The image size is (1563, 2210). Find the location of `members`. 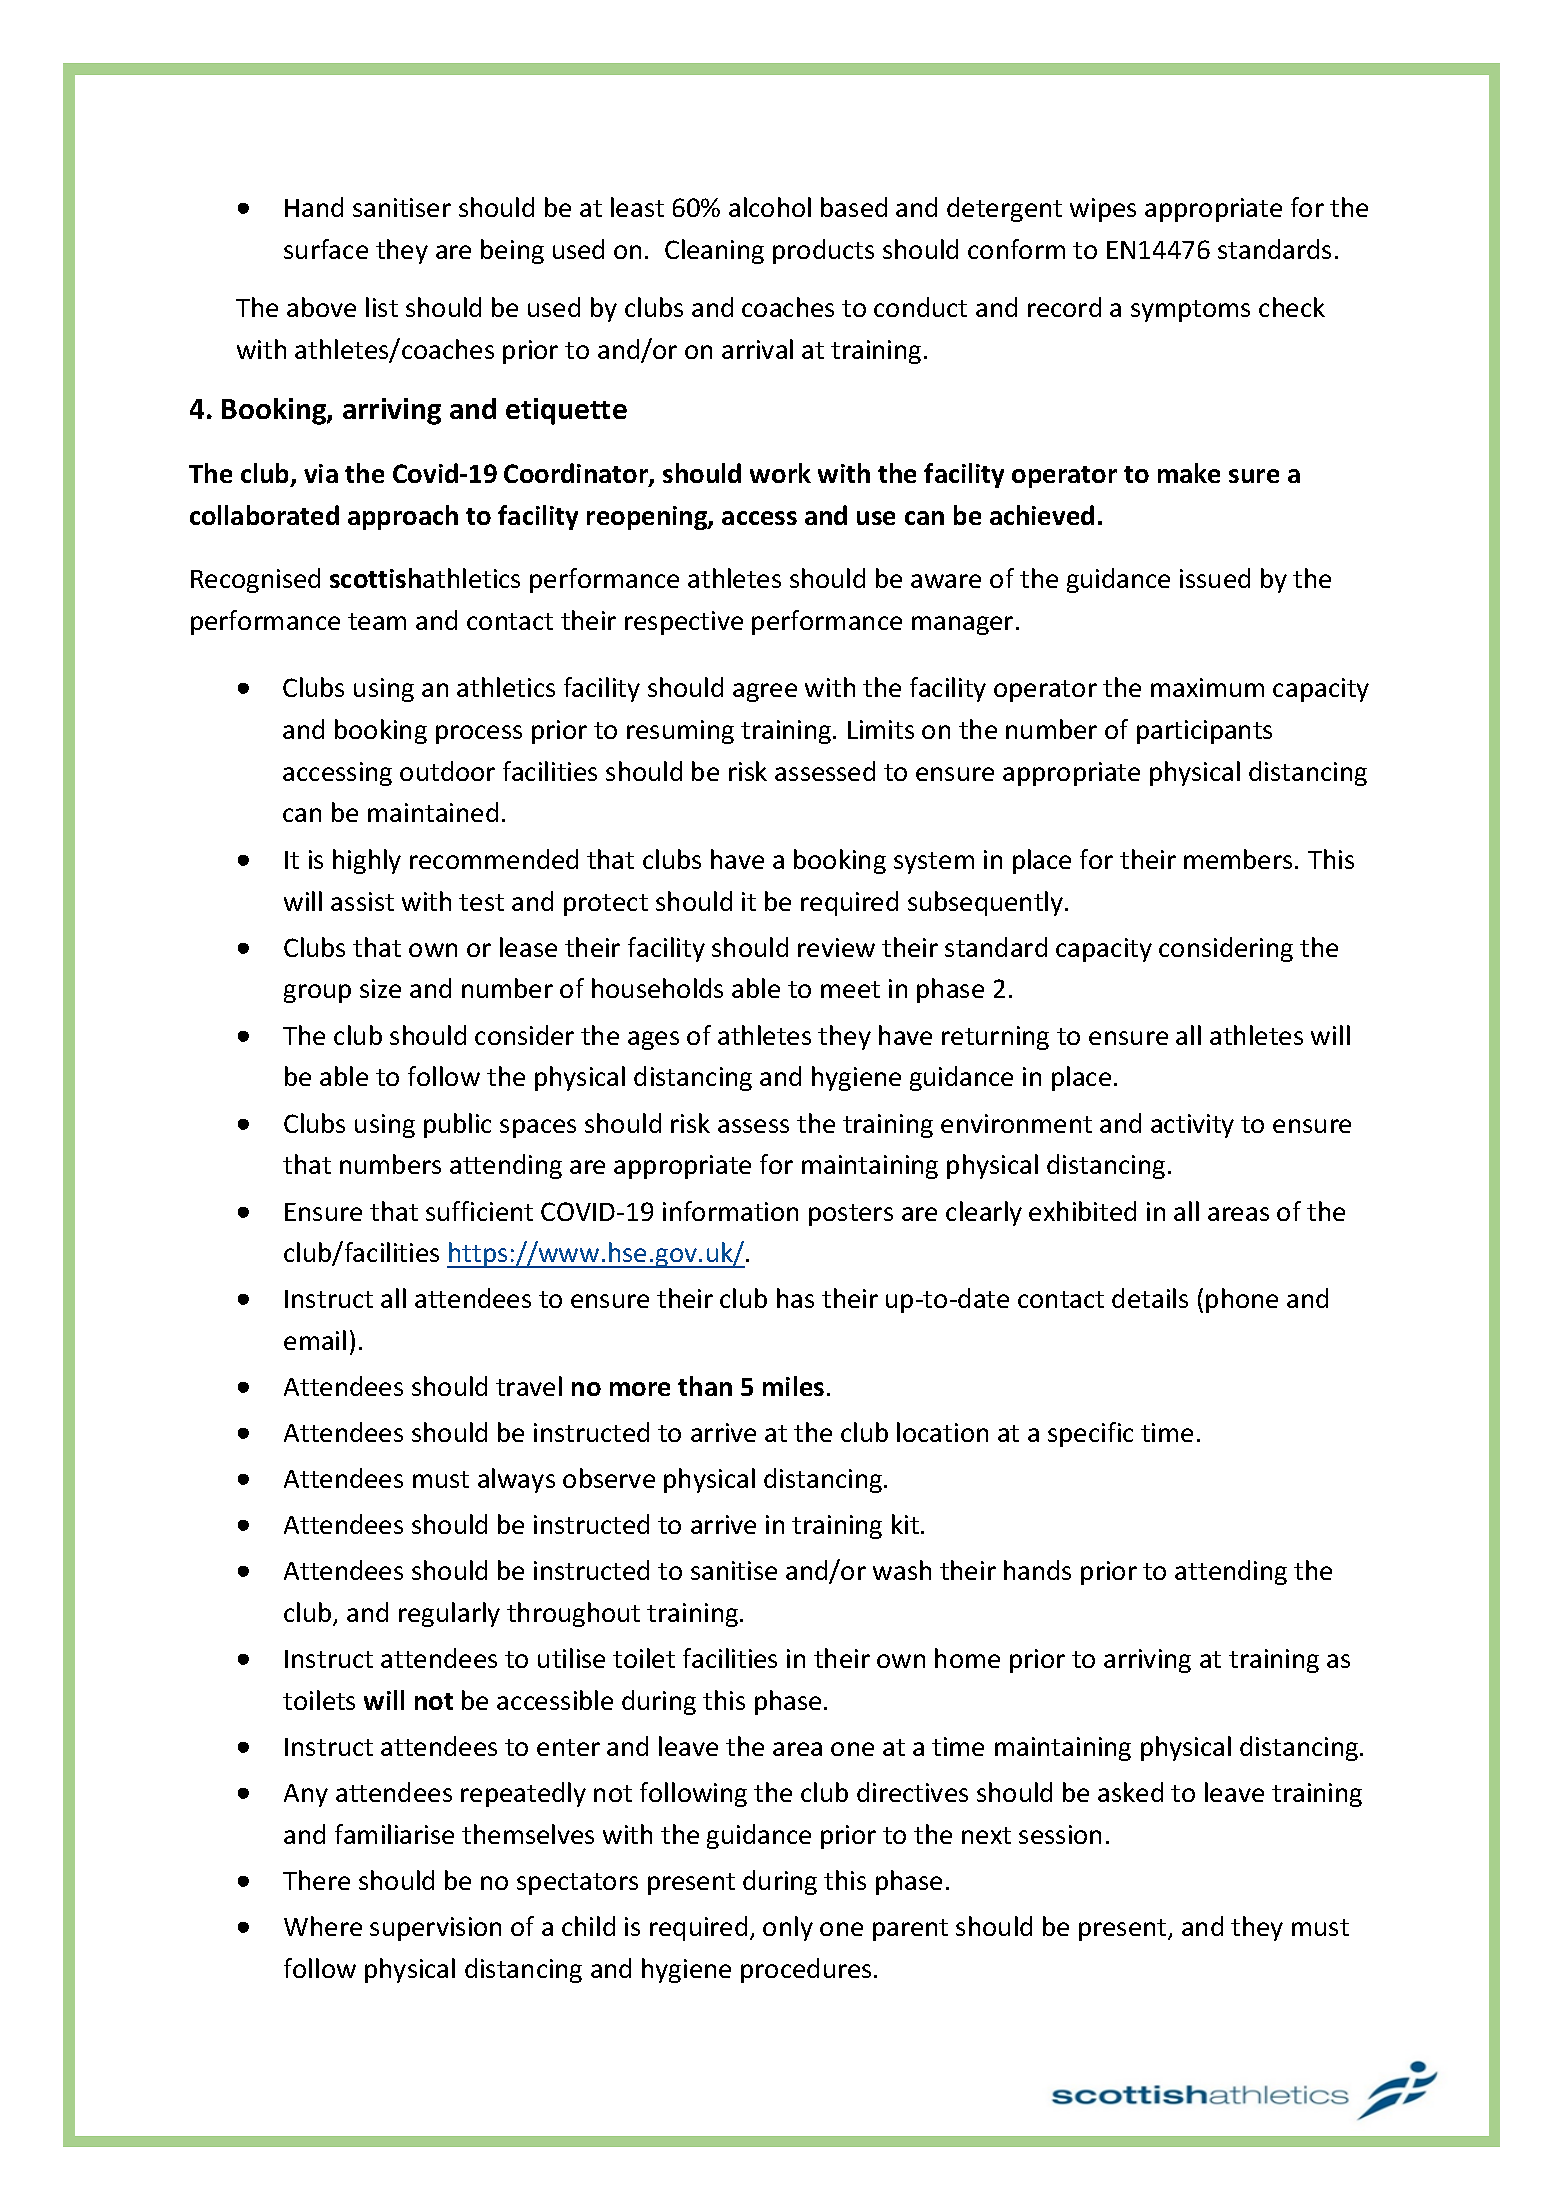

members is located at coordinates (1238, 859).
